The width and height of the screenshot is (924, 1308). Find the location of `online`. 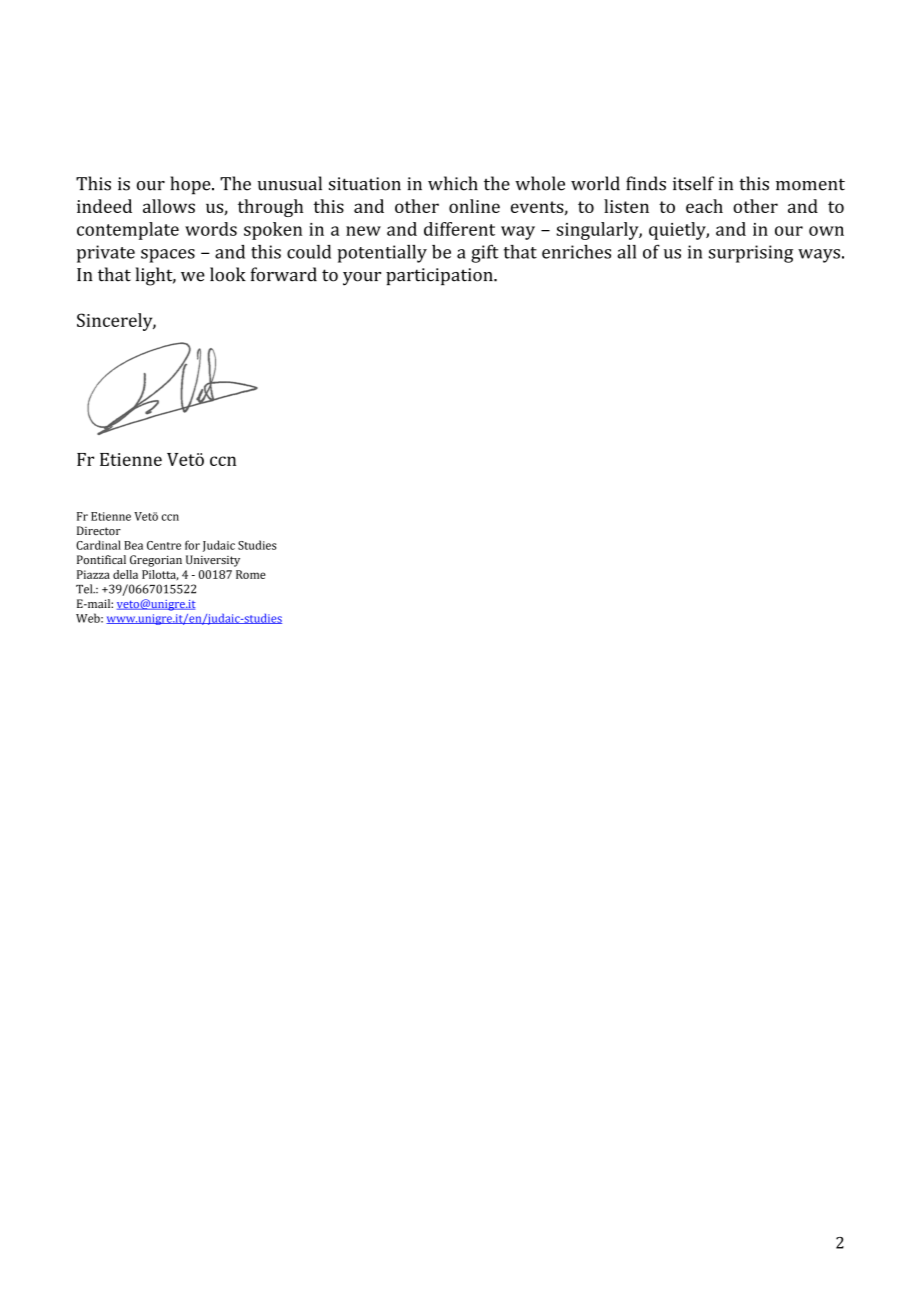

online is located at coordinates (474, 206).
